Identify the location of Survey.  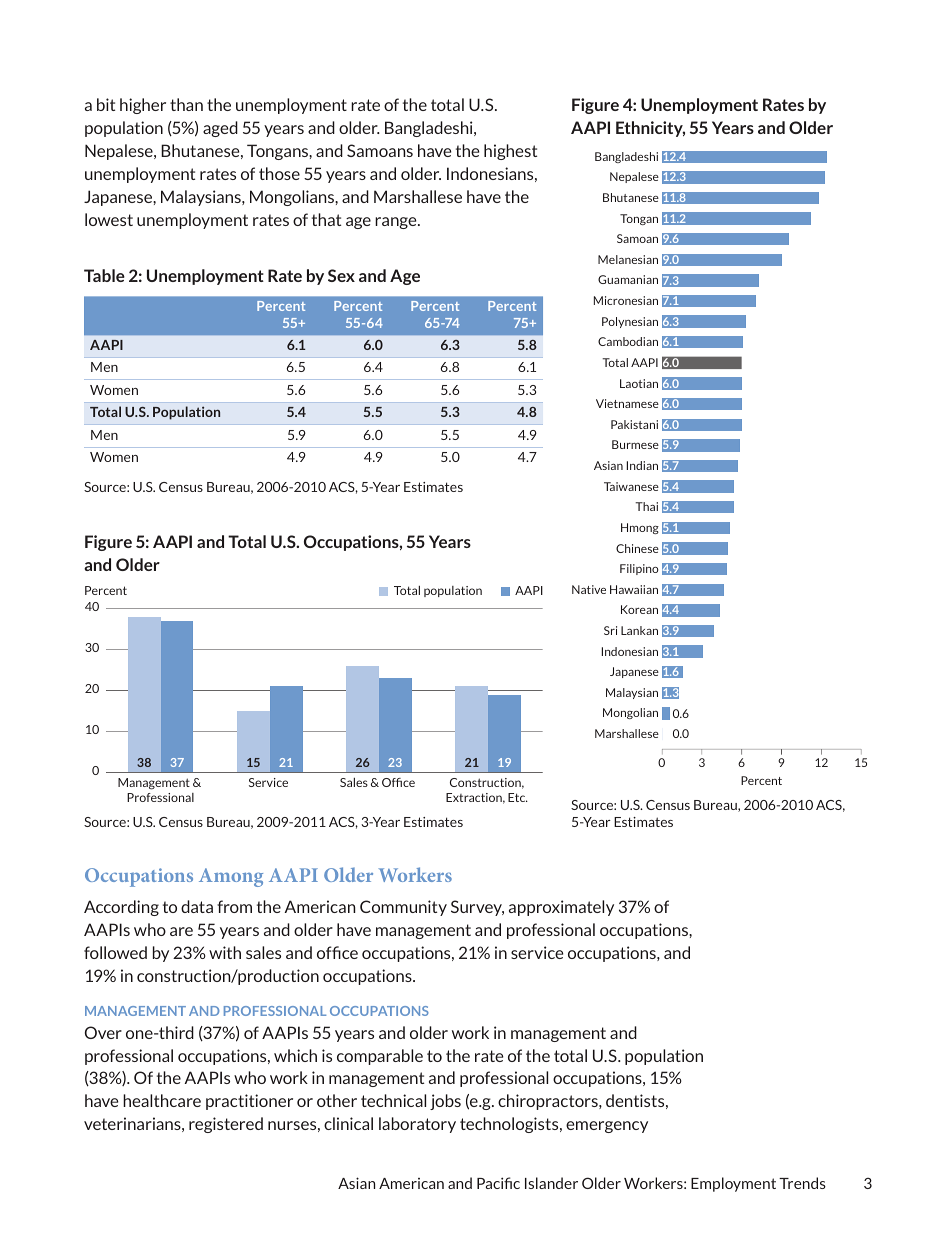
(477, 908).
